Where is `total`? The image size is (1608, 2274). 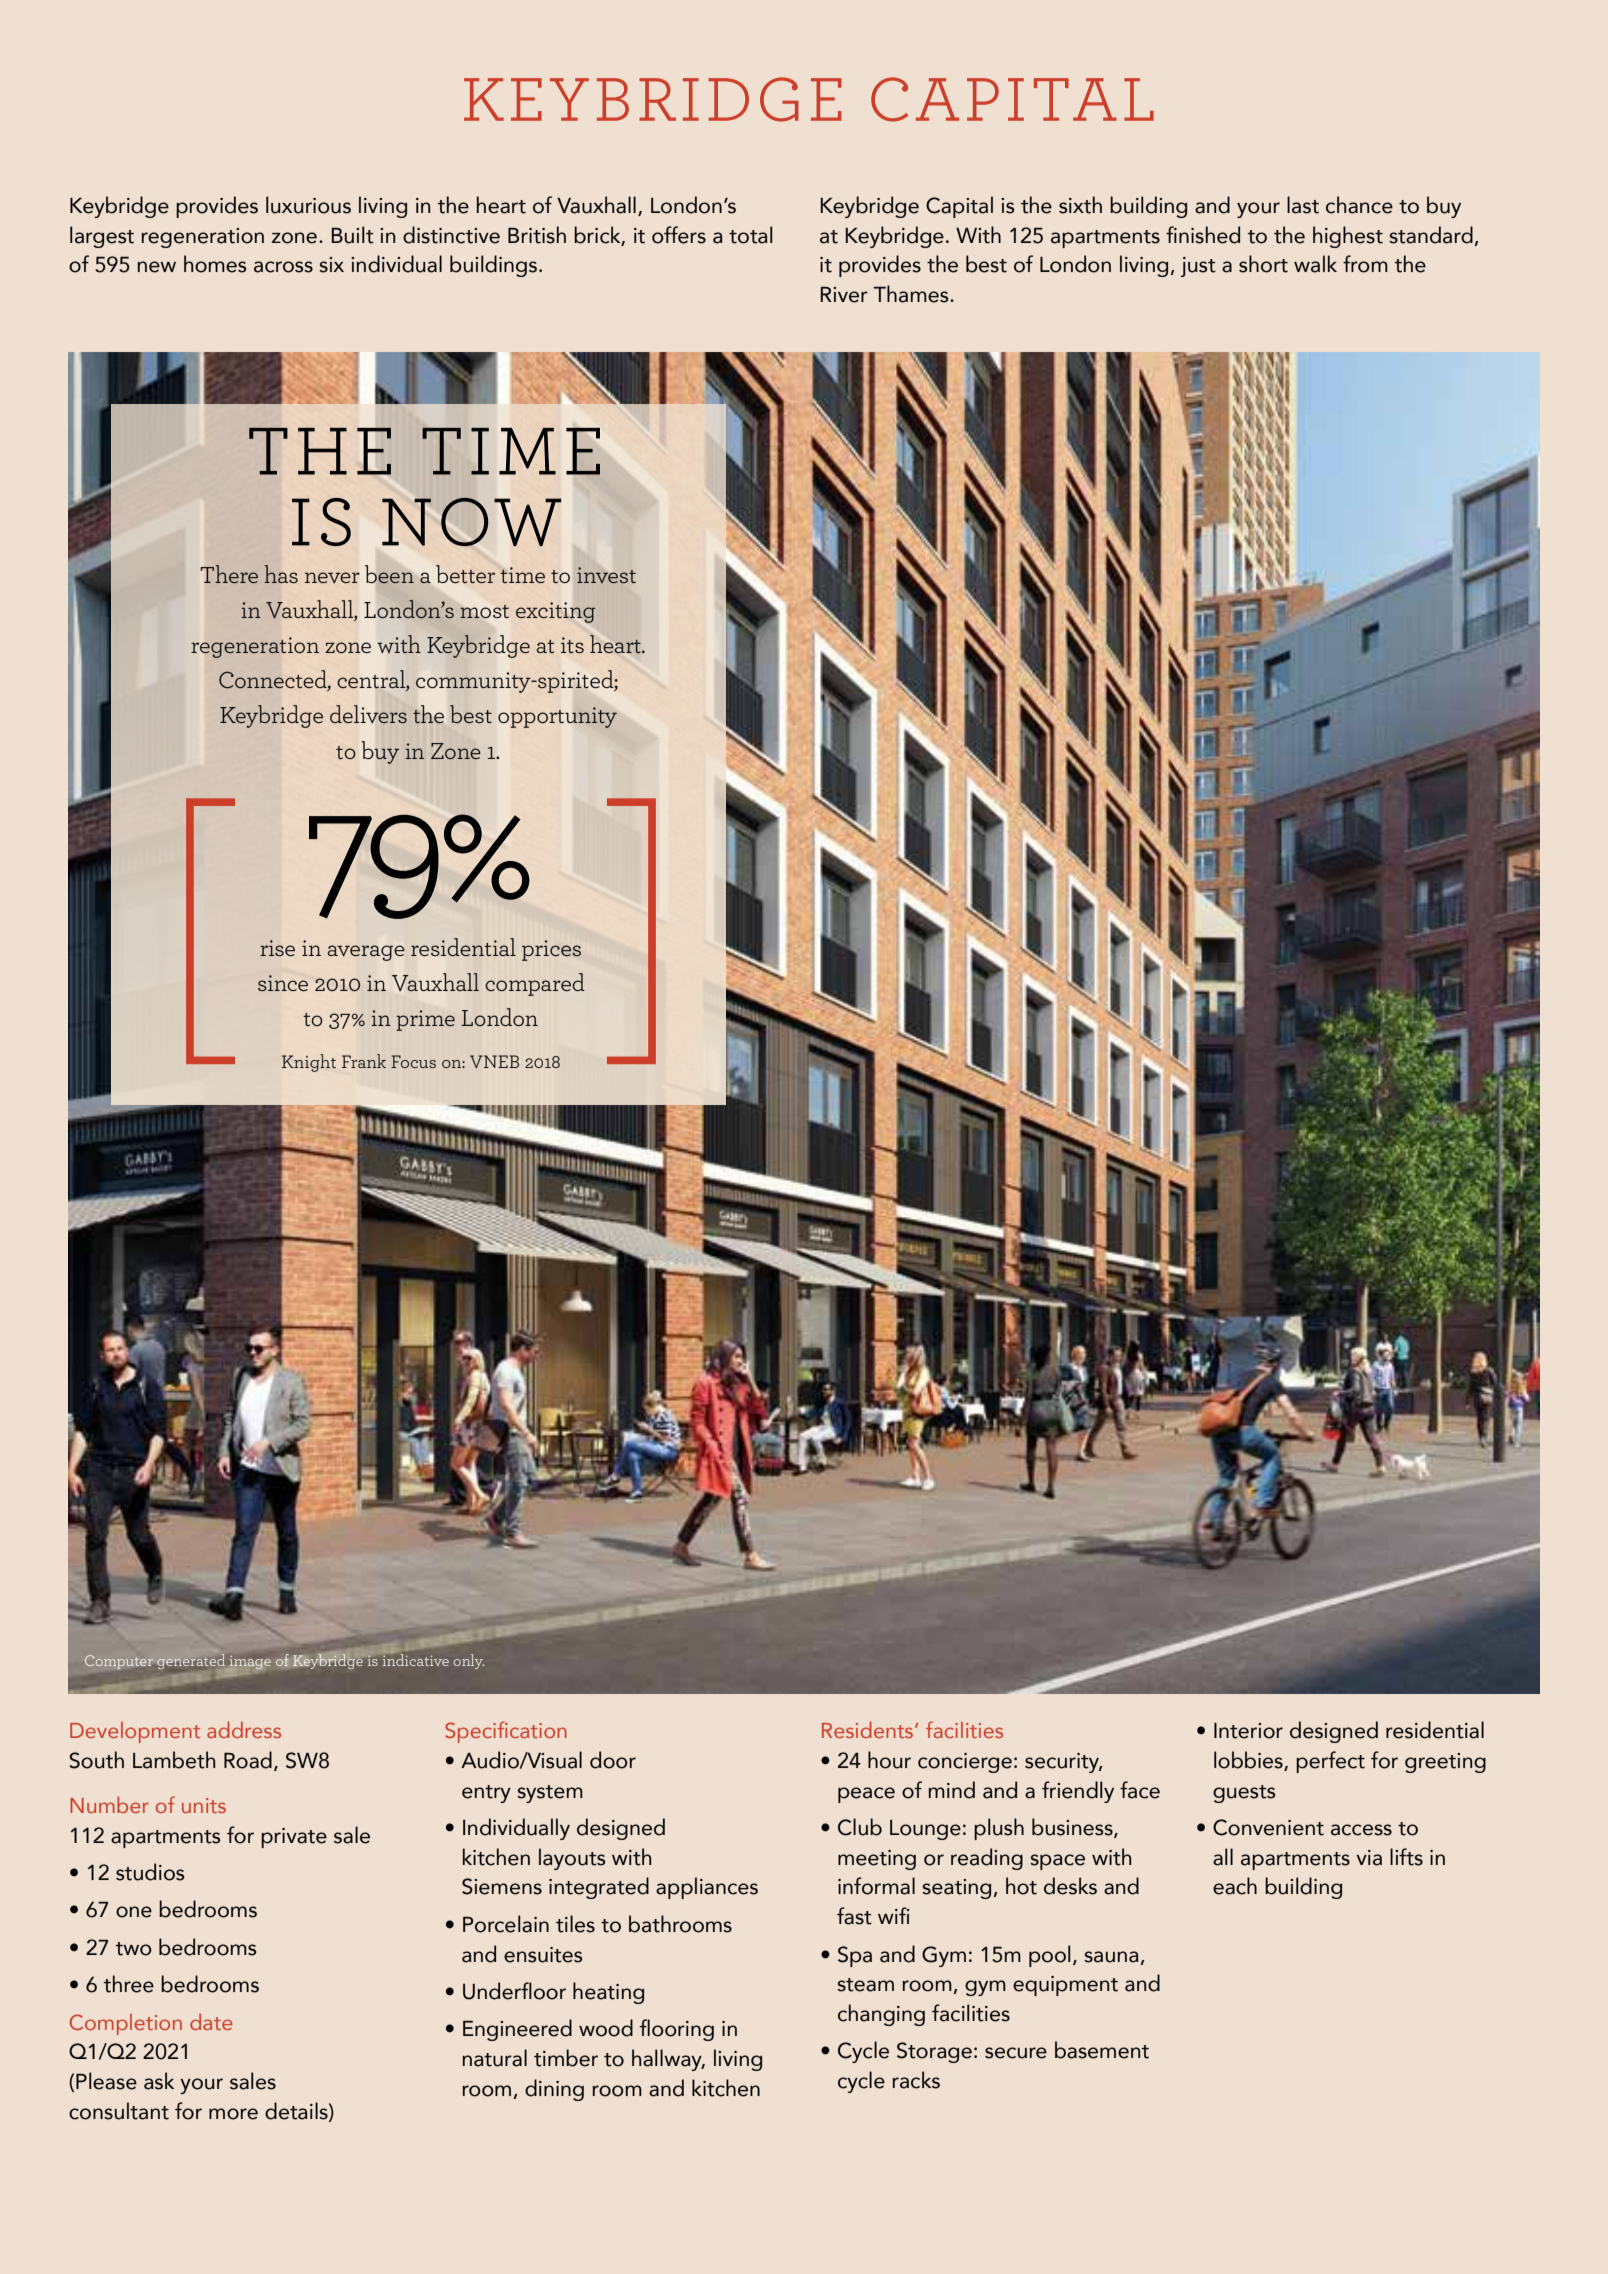 total is located at coordinates (751, 235).
